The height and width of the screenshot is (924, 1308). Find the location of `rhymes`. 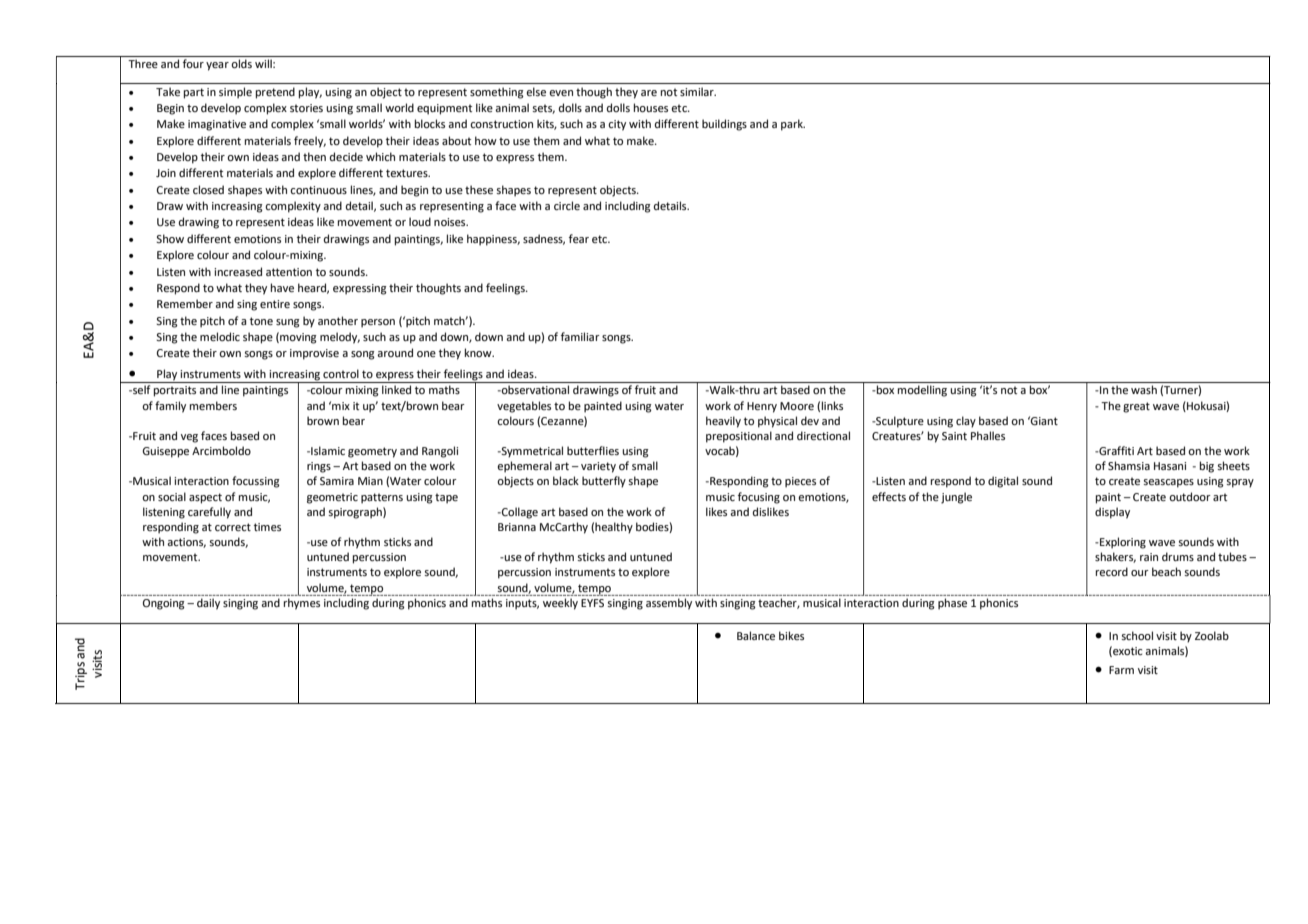

rhymes is located at coordinates (302, 604).
